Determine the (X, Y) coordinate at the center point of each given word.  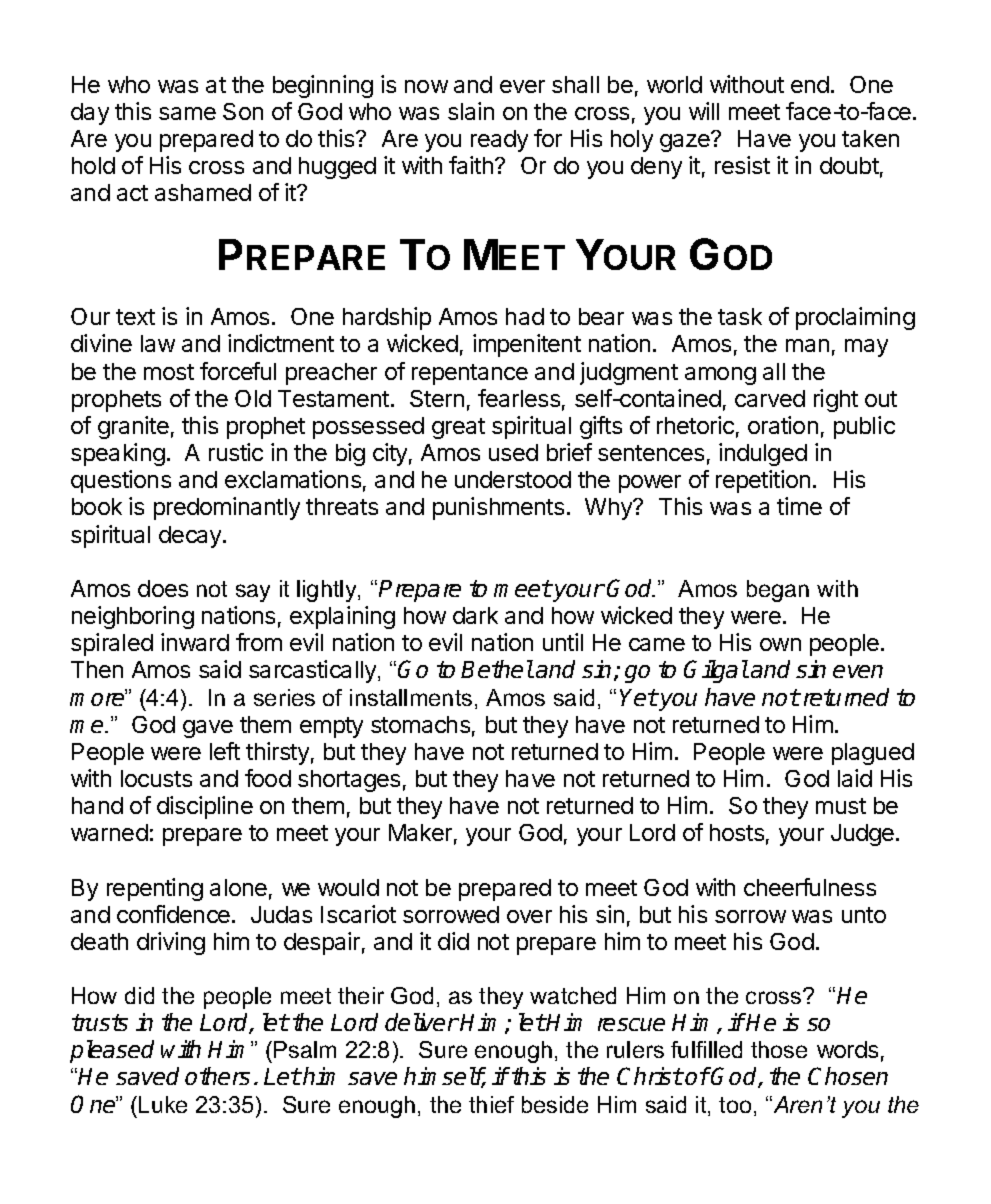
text (135, 317)
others (217, 1076)
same (187, 113)
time (799, 506)
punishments (498, 508)
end (810, 84)
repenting (155, 889)
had (525, 316)
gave (208, 729)
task (740, 316)
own (780, 644)
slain (471, 111)
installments (411, 697)
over (529, 916)
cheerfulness (810, 887)
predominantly (227, 508)
